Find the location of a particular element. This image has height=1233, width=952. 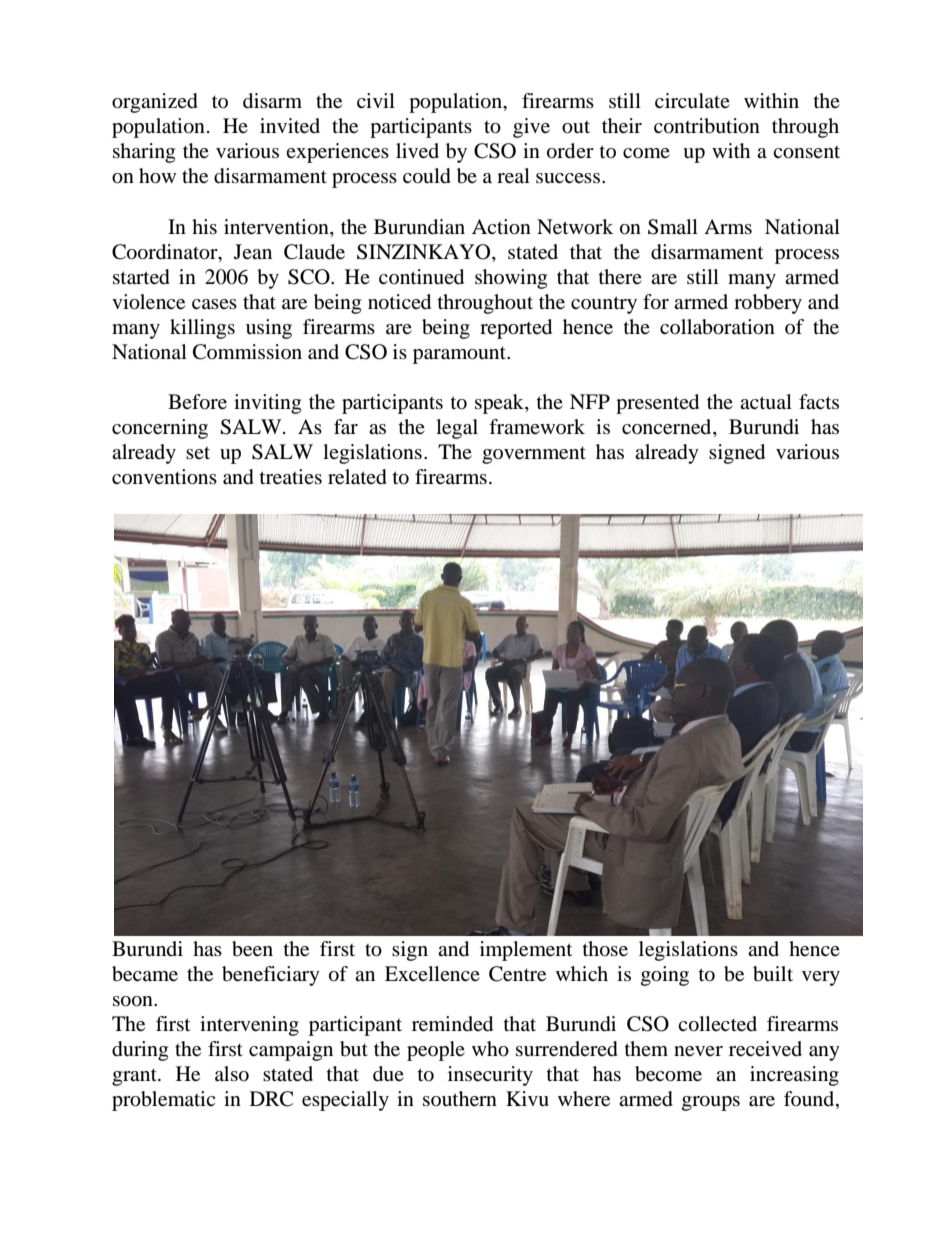

insecurity is located at coordinates (490, 1076).
